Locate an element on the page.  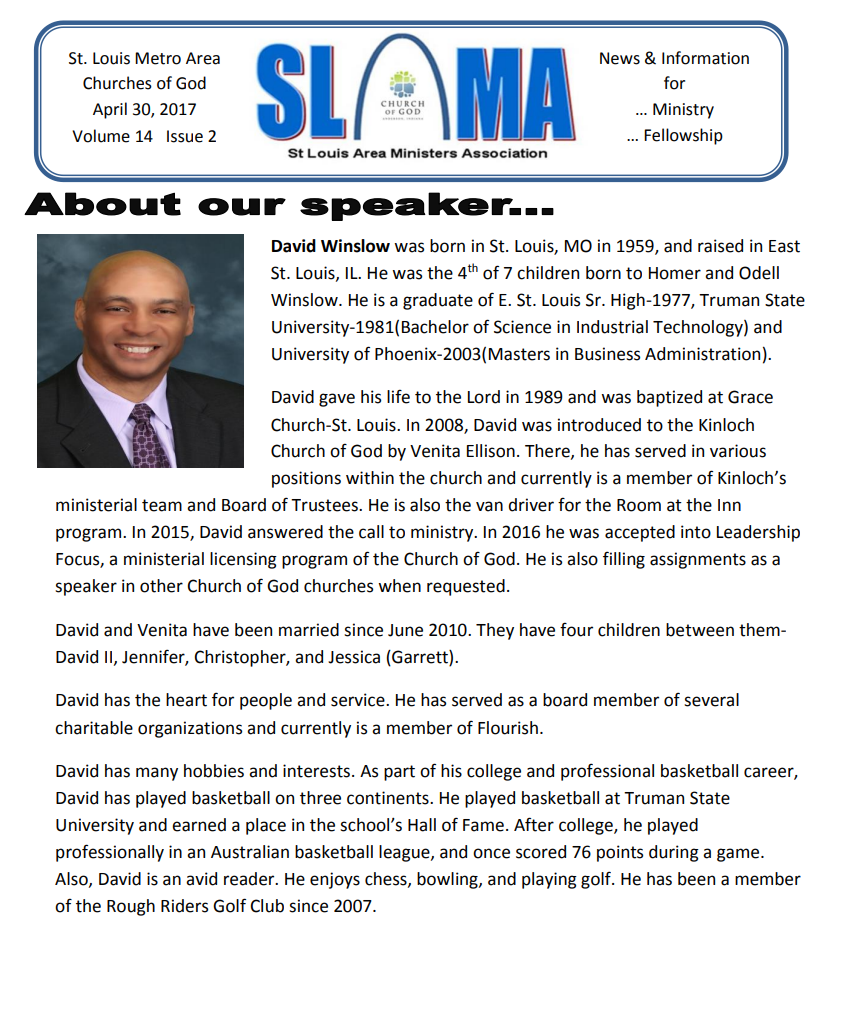
Issue is located at coordinates (185, 136).
